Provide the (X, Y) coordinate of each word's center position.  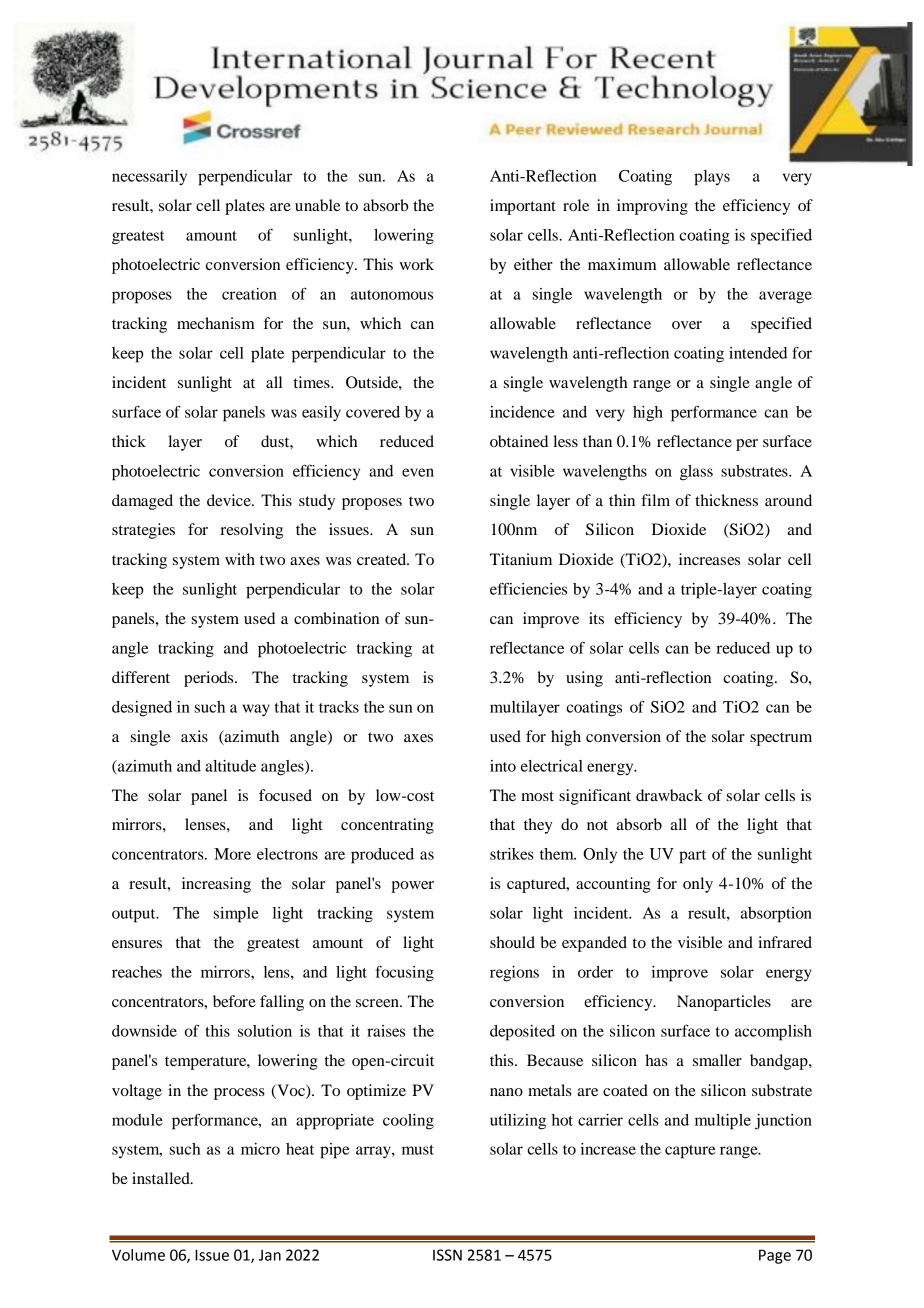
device (230, 500)
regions (514, 974)
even (418, 472)
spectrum (781, 739)
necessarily (149, 177)
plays (712, 178)
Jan (270, 1255)
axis (194, 736)
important (523, 207)
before (234, 1001)
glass (696, 473)
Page (775, 1256)
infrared (785, 942)
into (503, 766)
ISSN (447, 1255)
